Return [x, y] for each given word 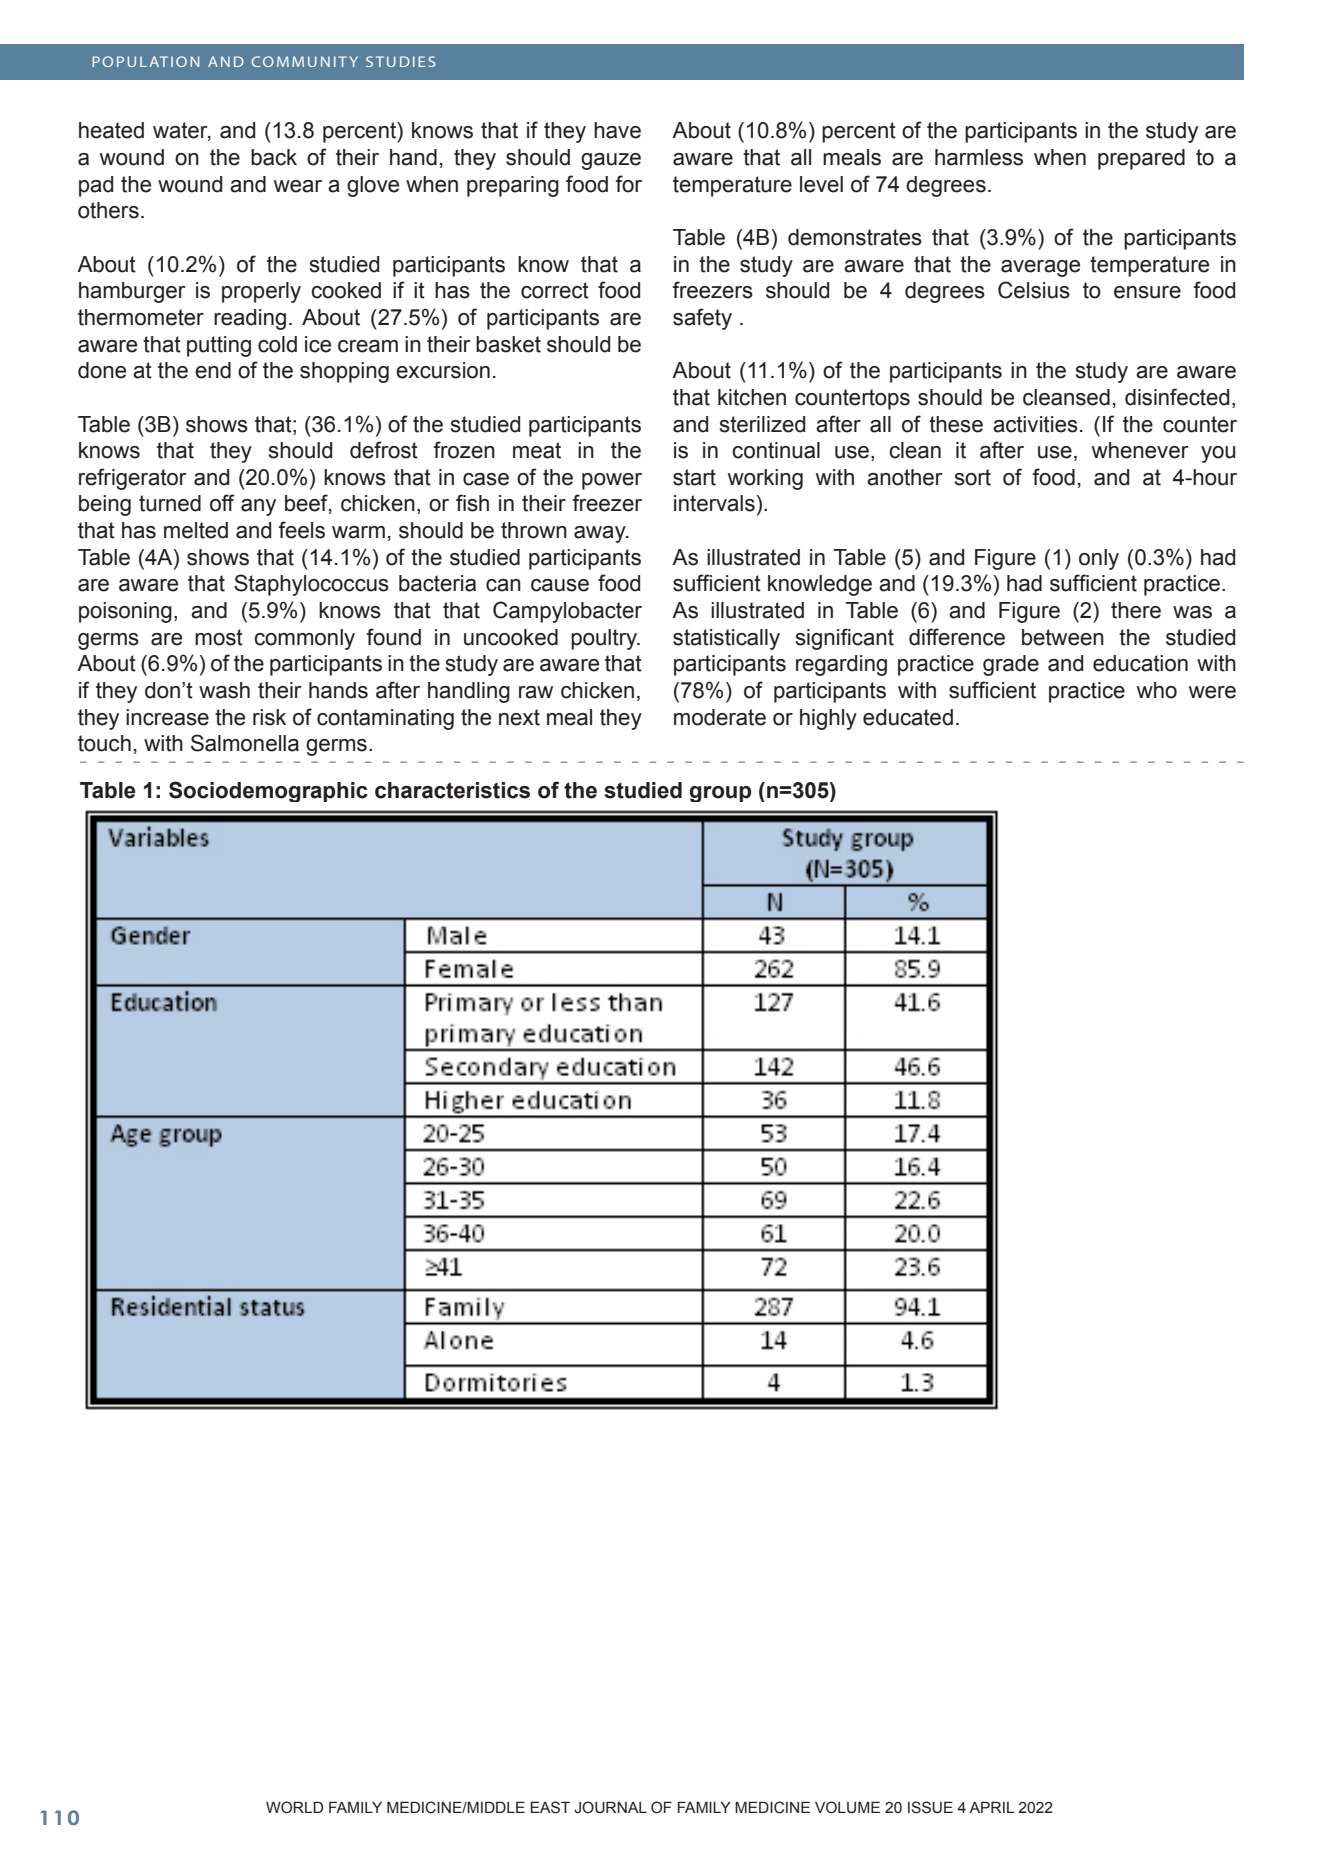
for [628, 184]
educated [908, 717]
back [274, 157]
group [720, 794]
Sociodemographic [268, 791]
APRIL [991, 1807]
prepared [1141, 159]
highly [828, 719]
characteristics [452, 790]
